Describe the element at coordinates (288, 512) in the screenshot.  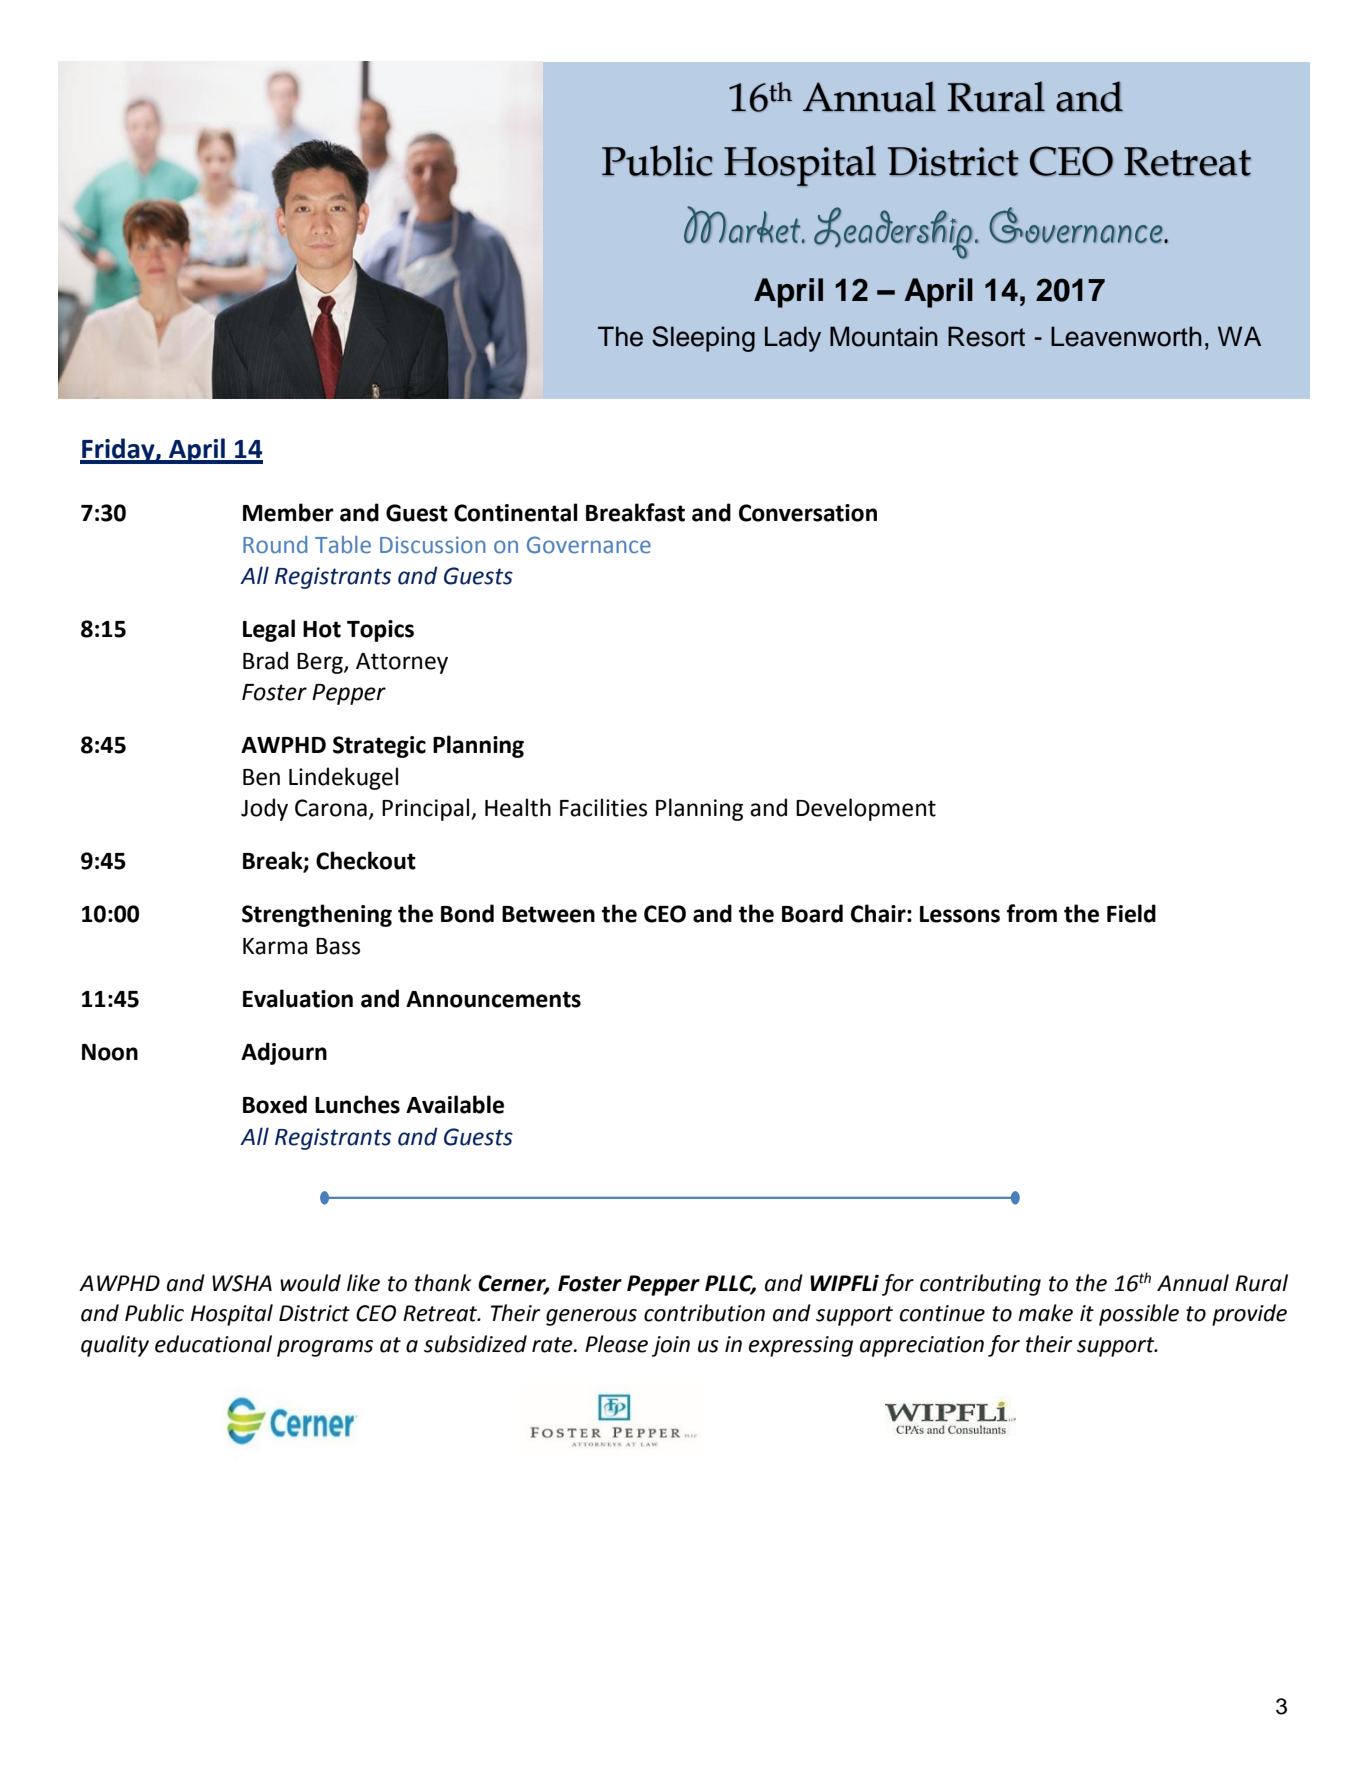
I see `Member` at that location.
